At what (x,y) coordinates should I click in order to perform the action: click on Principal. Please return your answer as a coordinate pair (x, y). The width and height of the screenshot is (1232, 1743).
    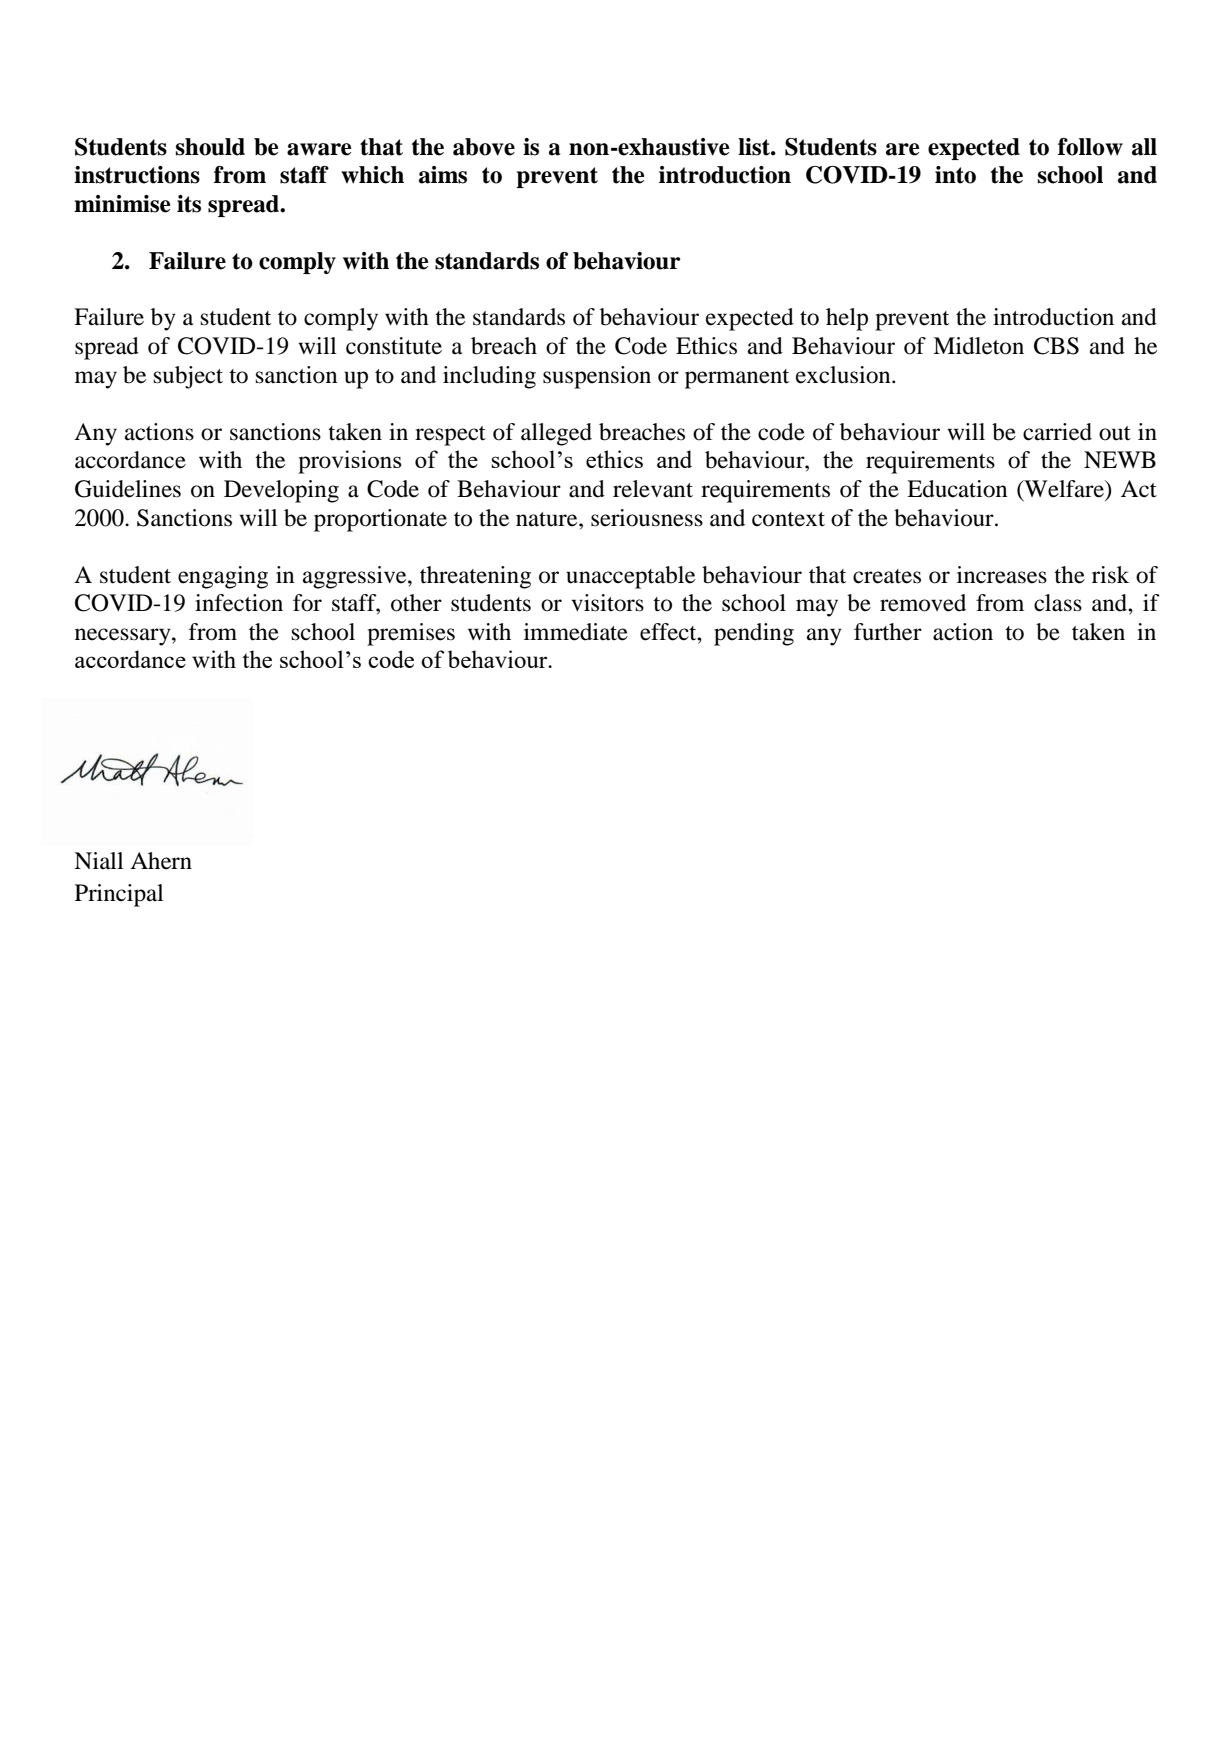
    Looking at the image, I should click on (119, 895).
